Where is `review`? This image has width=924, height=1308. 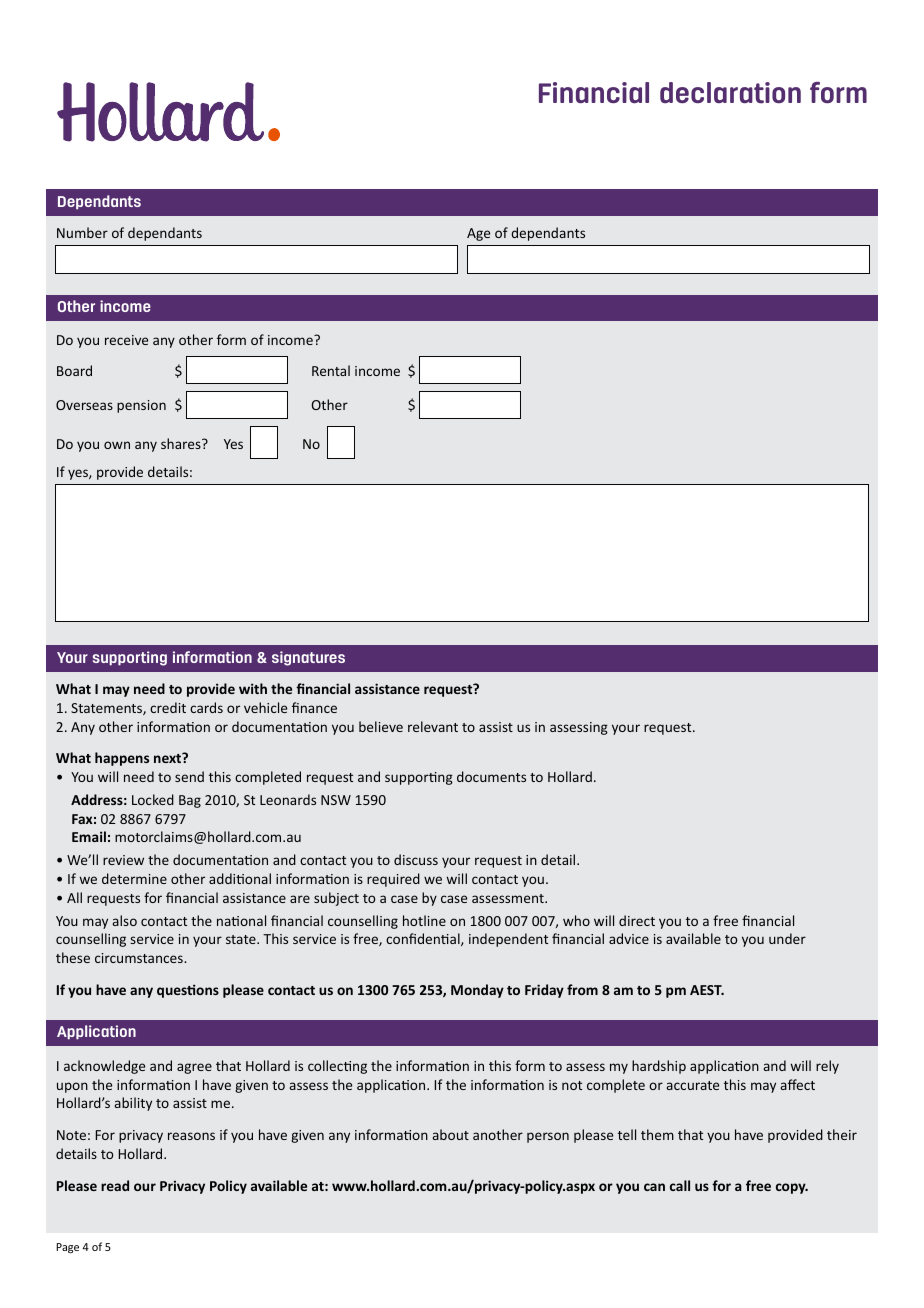
review is located at coordinates (123, 860).
